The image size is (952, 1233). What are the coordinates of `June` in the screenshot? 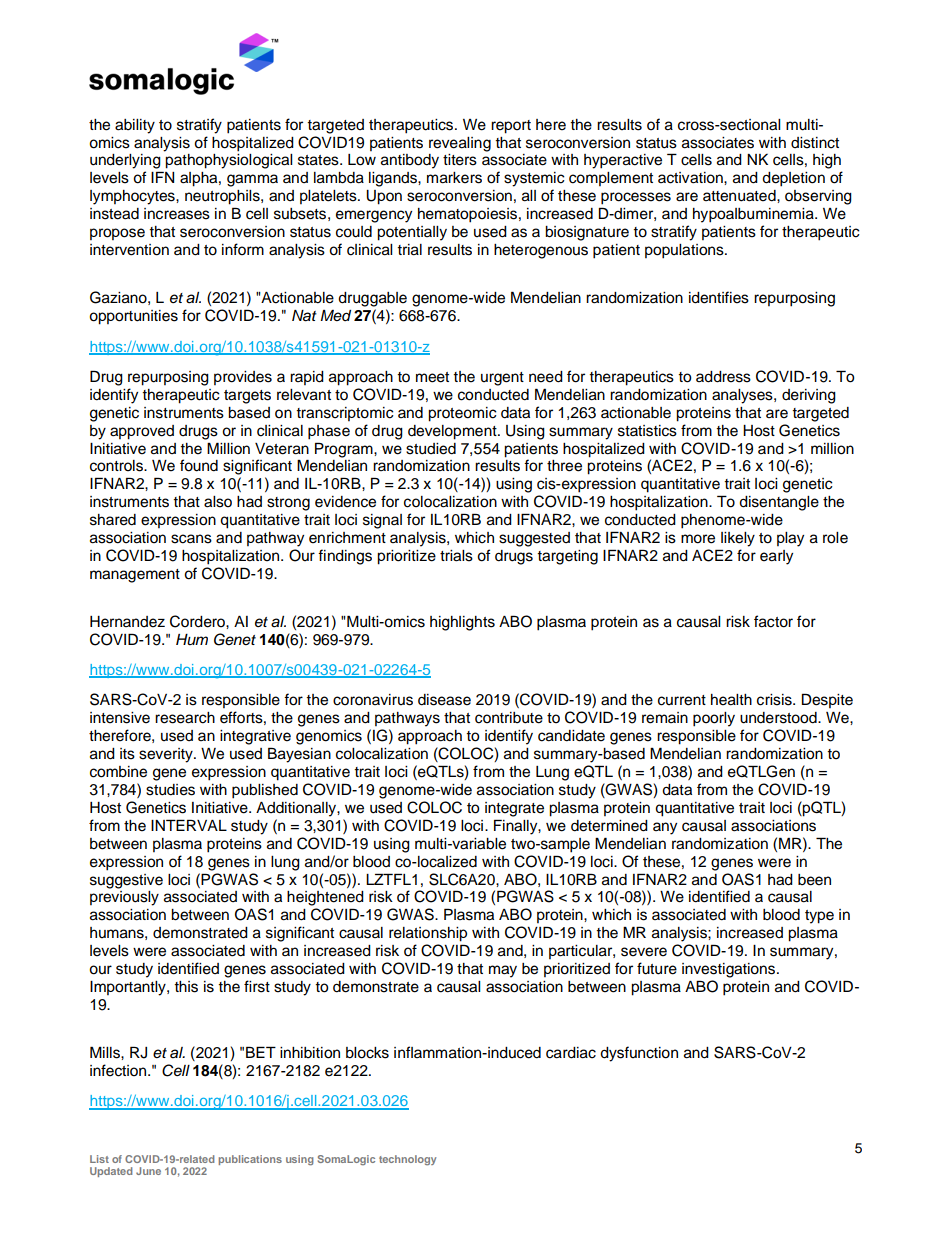 It's located at (148, 1171).
